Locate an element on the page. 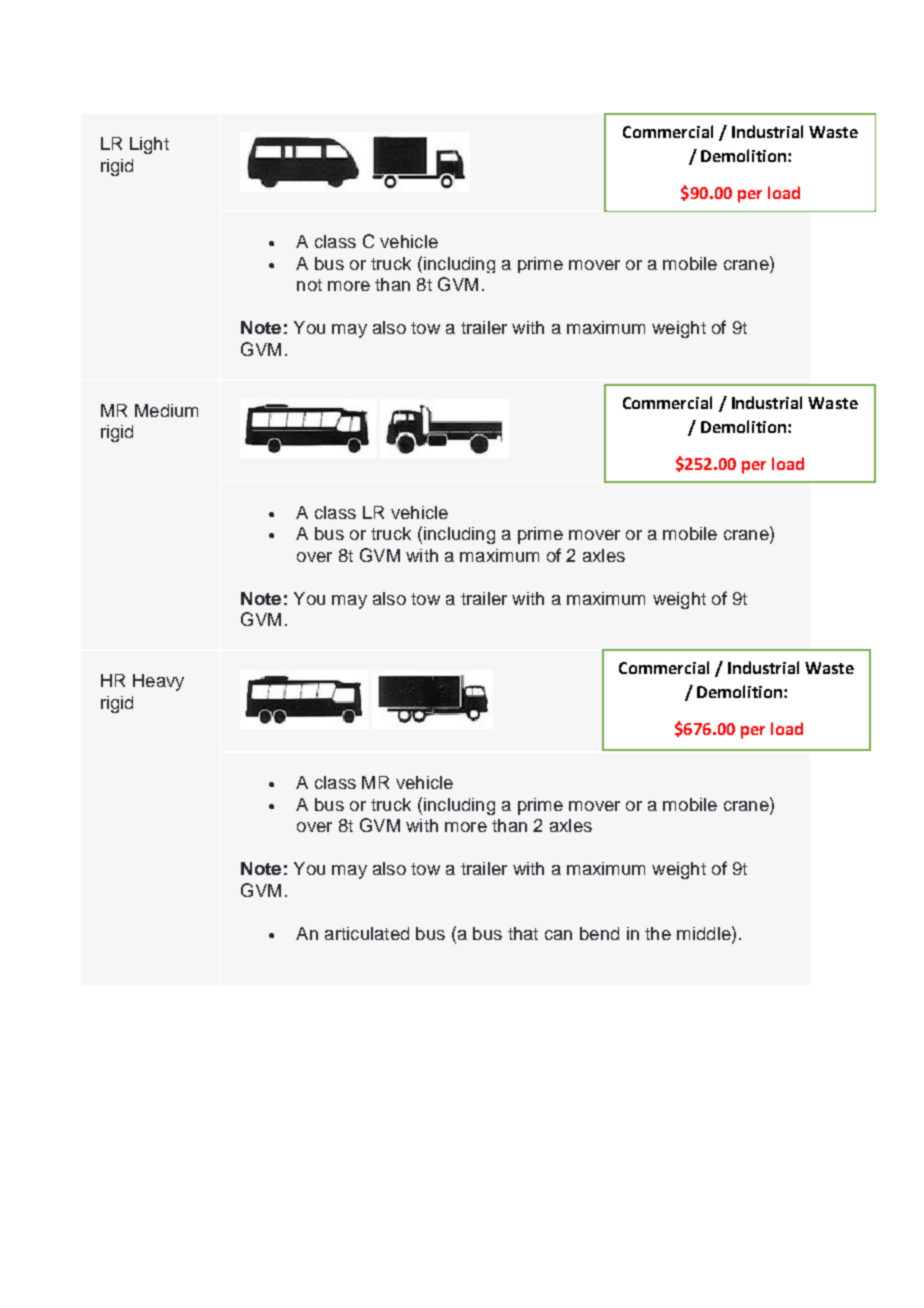 This page has width=924, height=1308. Heavy is located at coordinates (158, 682).
